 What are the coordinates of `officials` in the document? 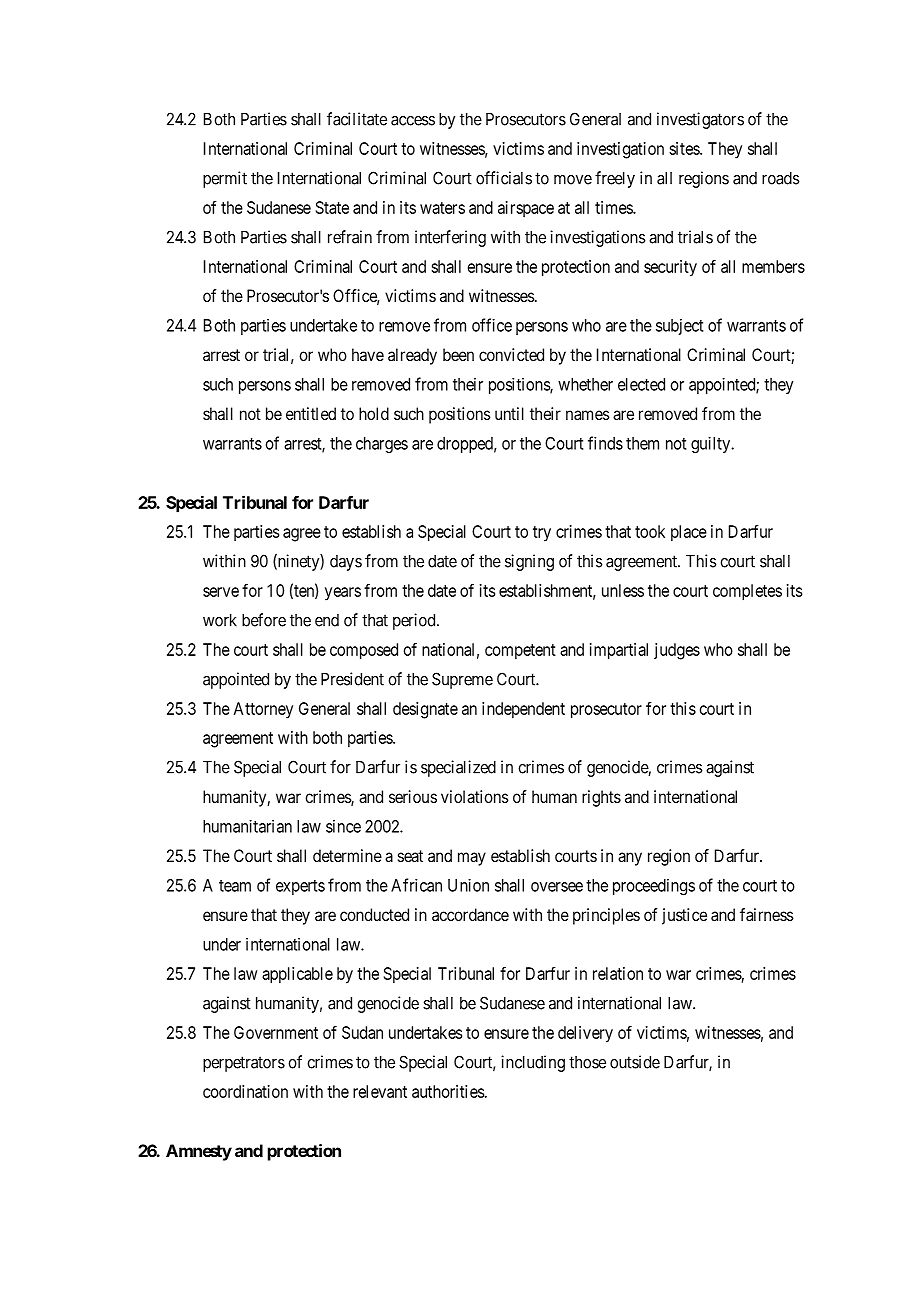 It's located at (504, 178).
